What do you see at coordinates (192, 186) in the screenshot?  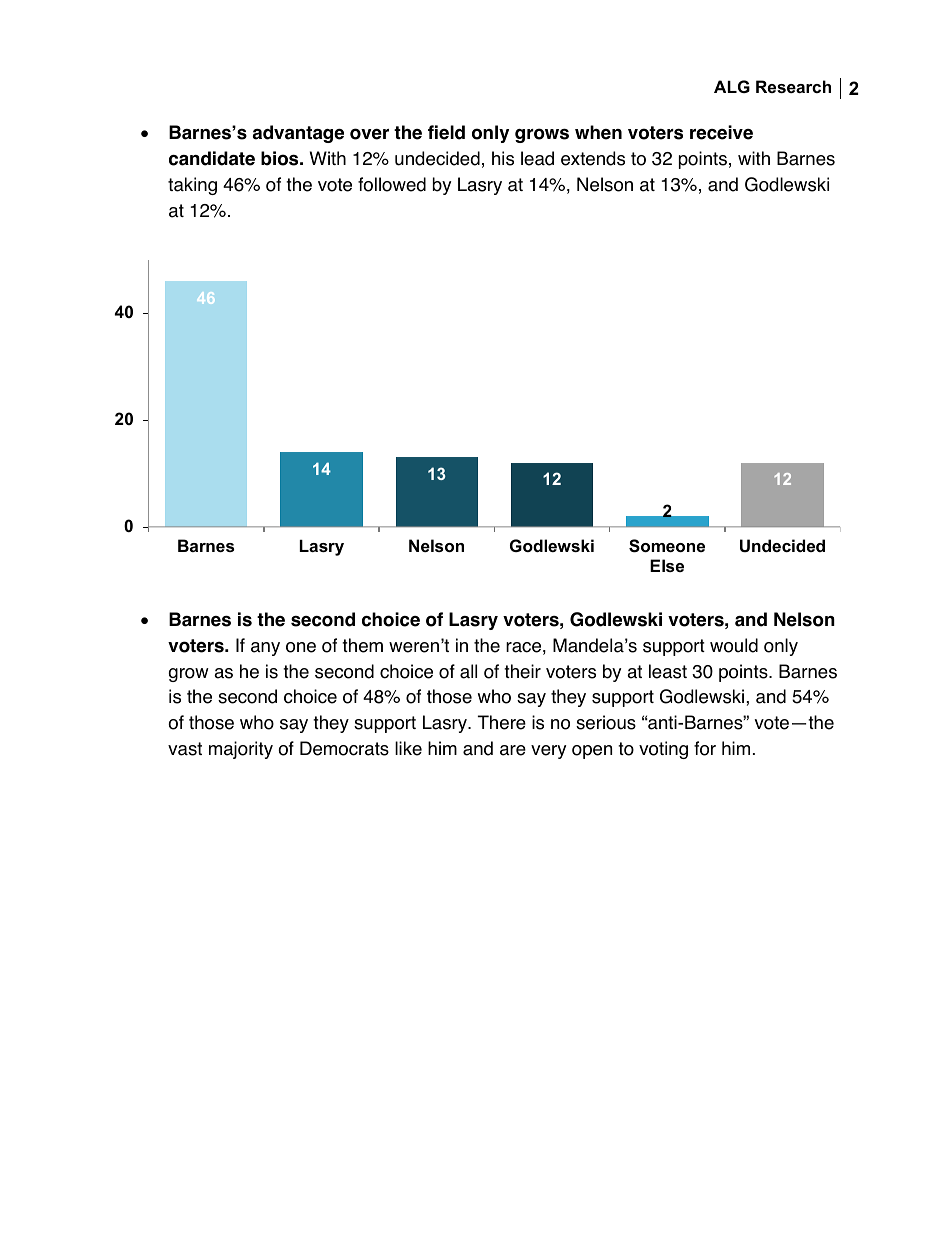 I see `taking` at bounding box center [192, 186].
